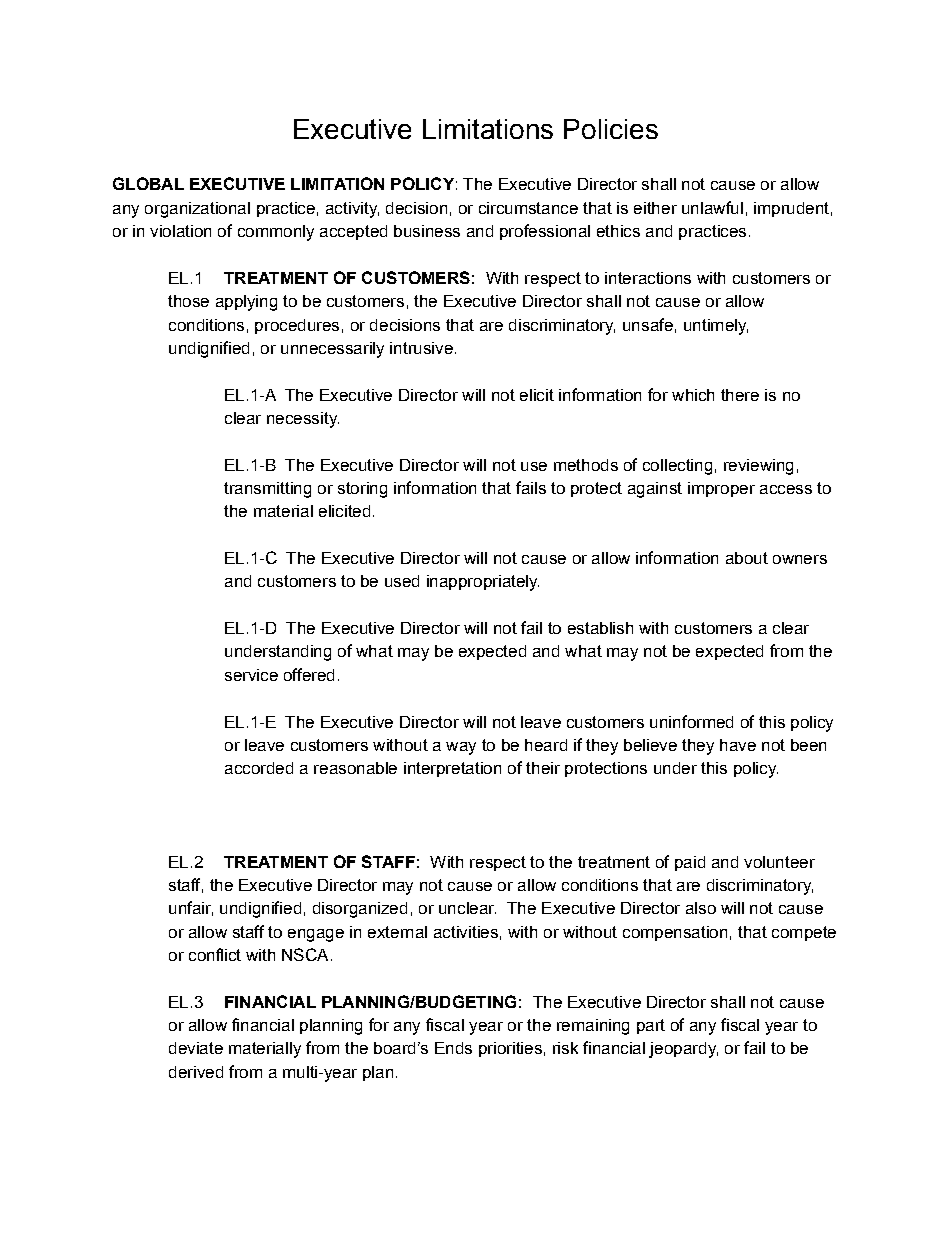 The image size is (952, 1233). What do you see at coordinates (528, 208) in the screenshot?
I see `circumstance` at bounding box center [528, 208].
